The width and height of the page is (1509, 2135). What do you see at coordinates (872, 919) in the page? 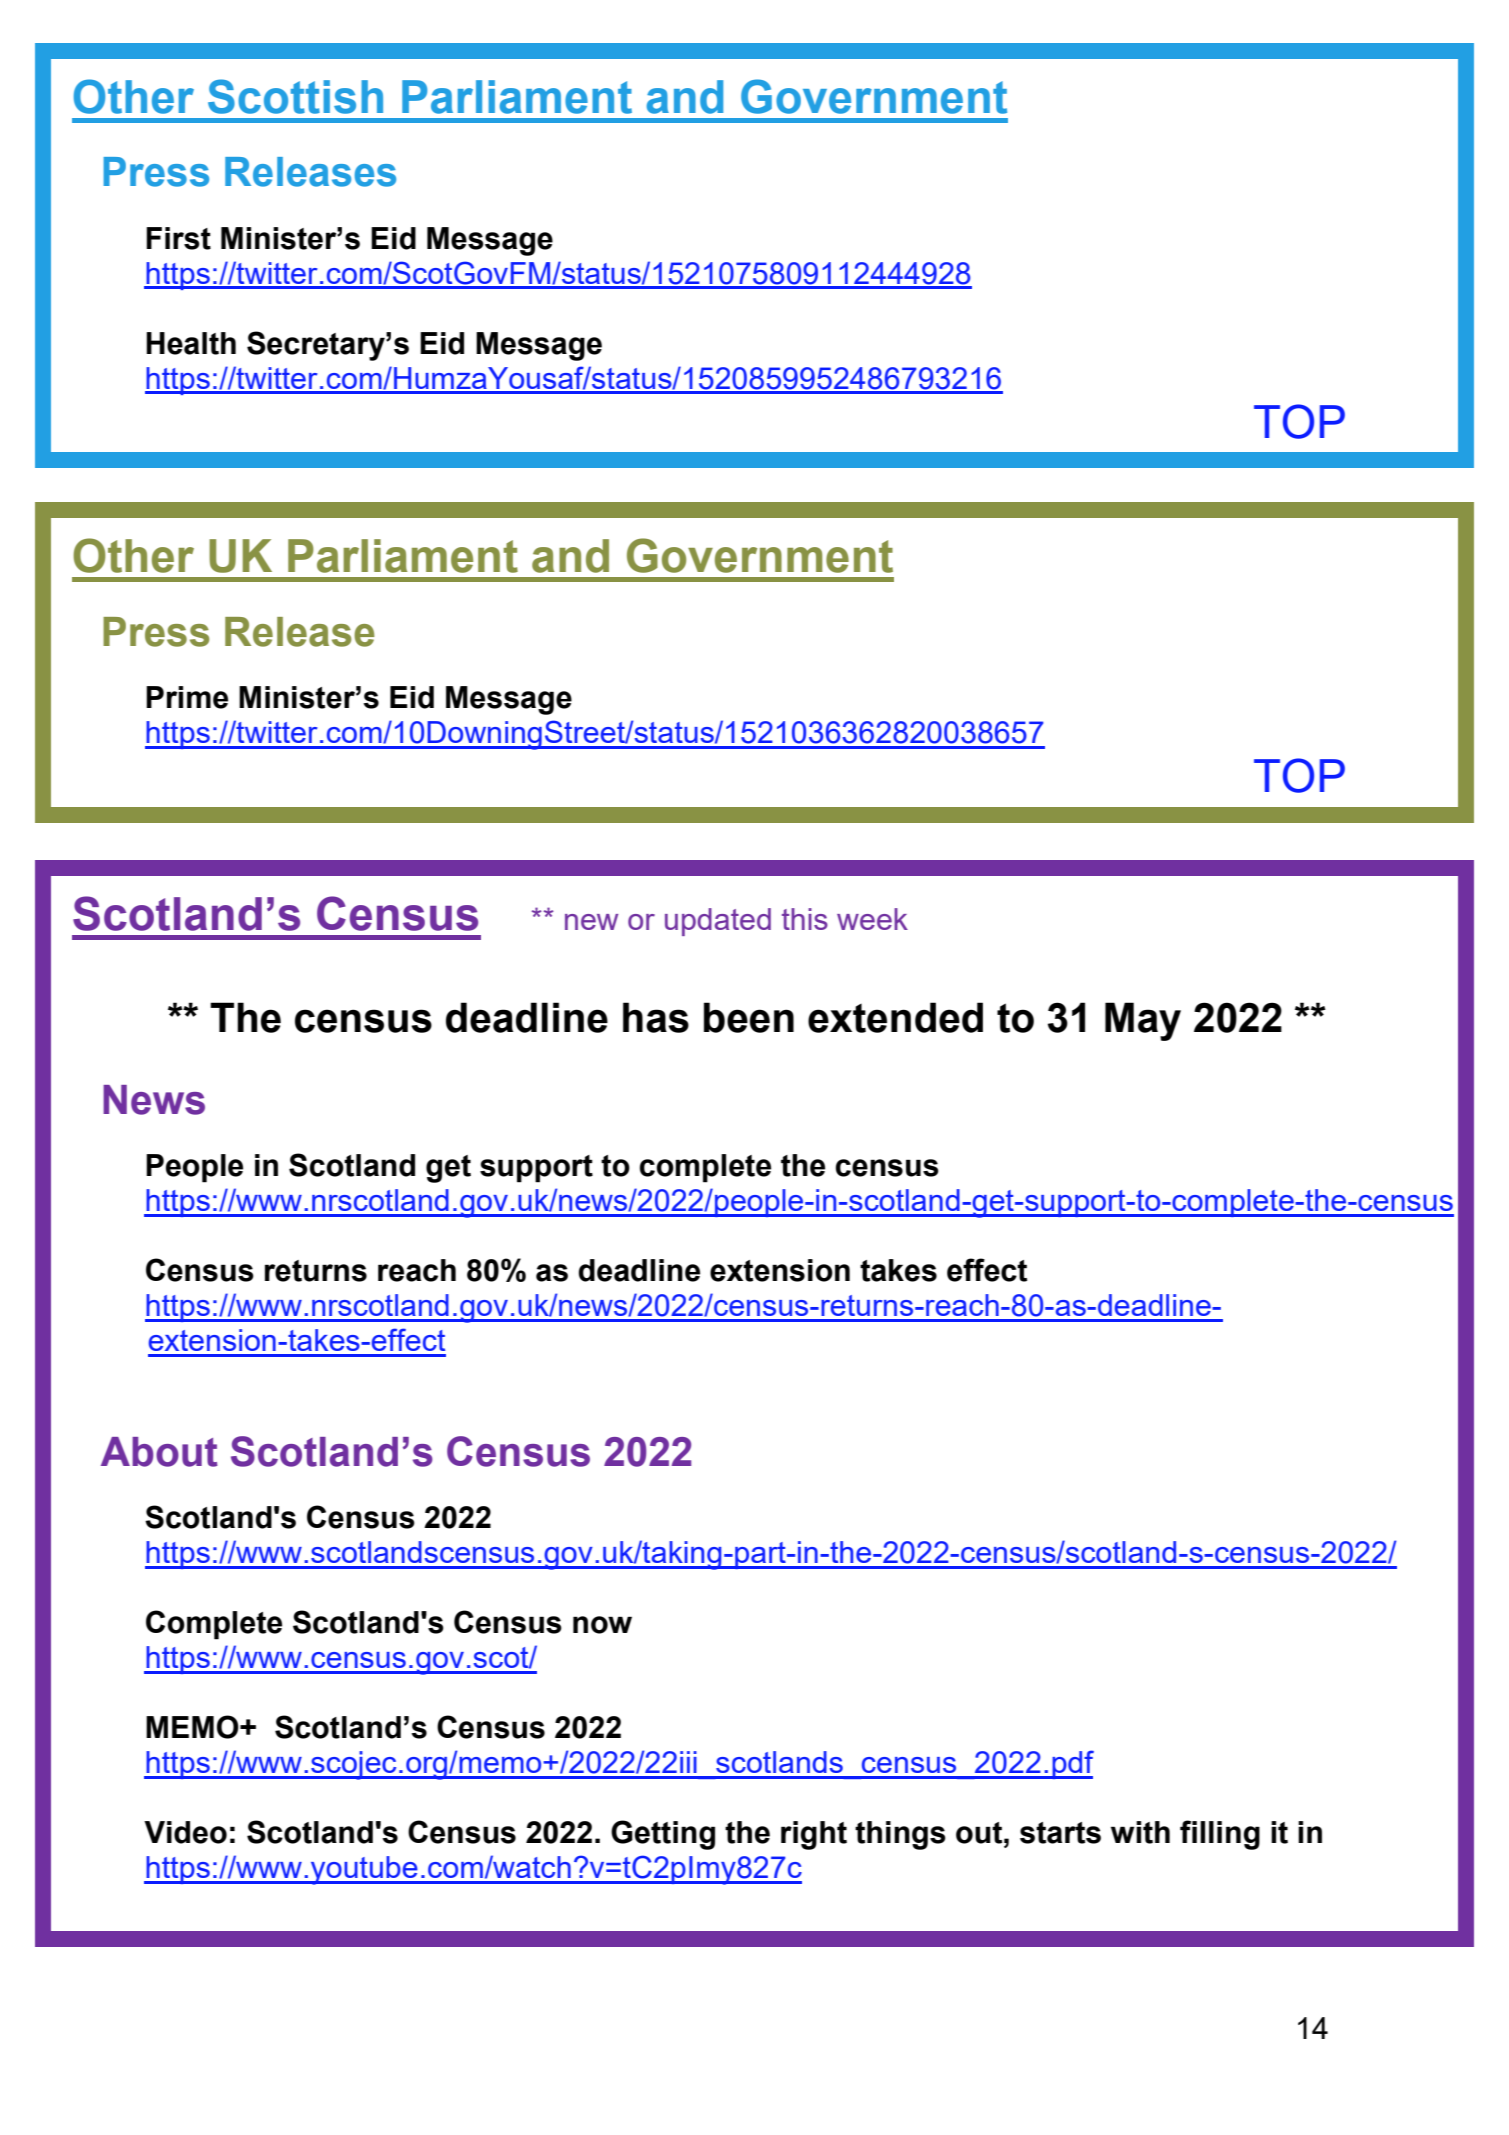
I see `week` at bounding box center [872, 919].
